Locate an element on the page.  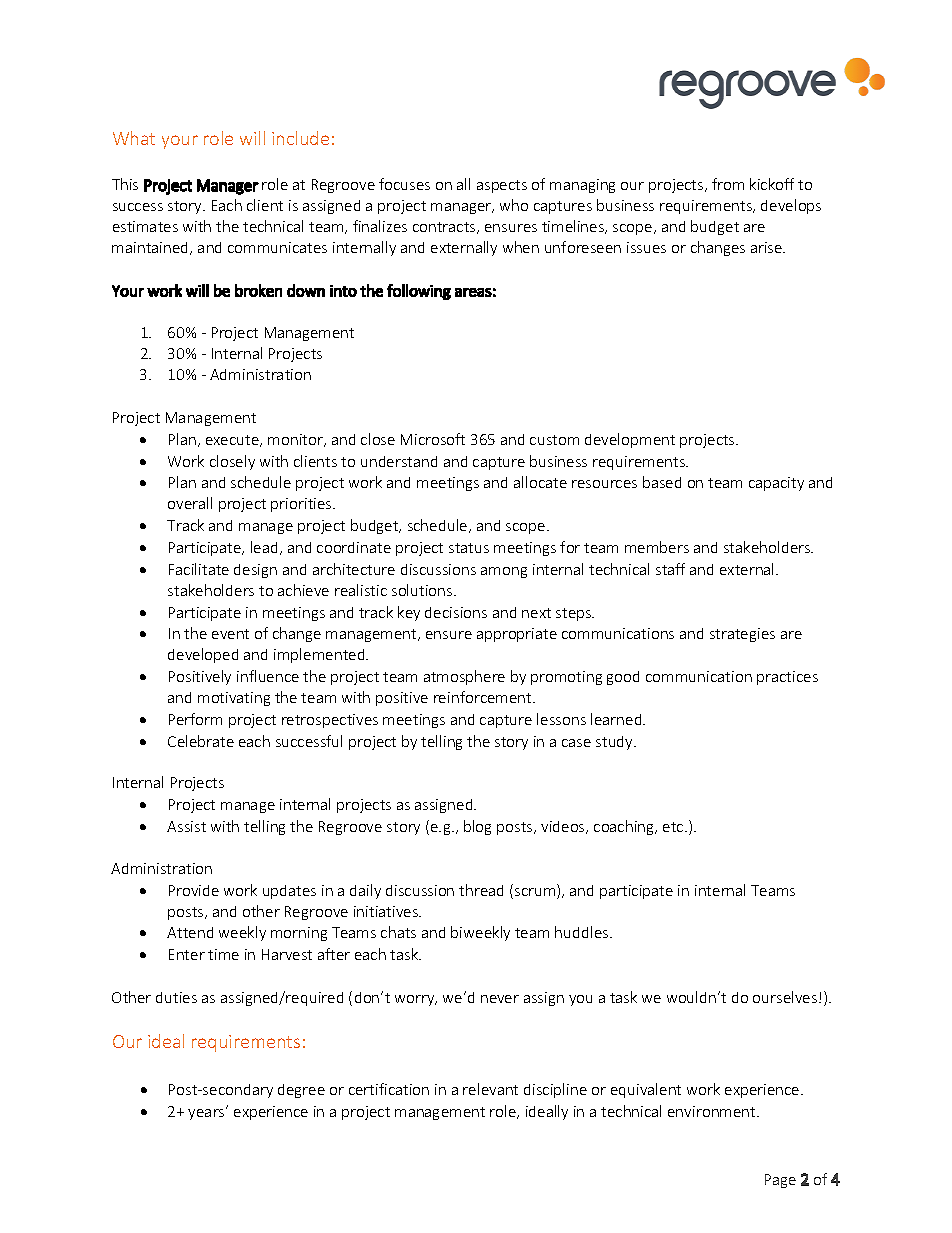
atmosphere is located at coordinates (464, 677).
